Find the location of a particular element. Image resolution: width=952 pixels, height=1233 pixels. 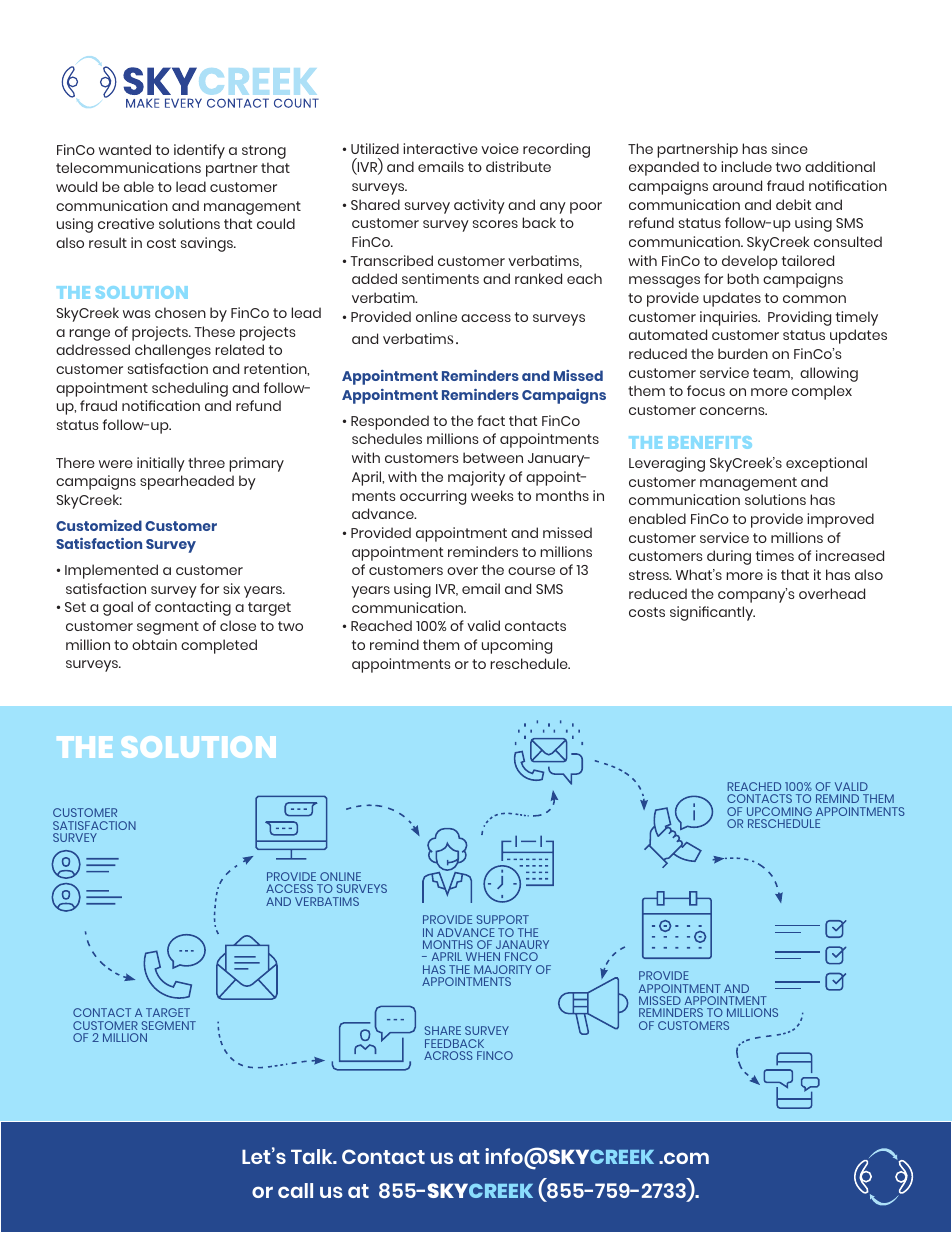

WHEN is located at coordinates (483, 956).
